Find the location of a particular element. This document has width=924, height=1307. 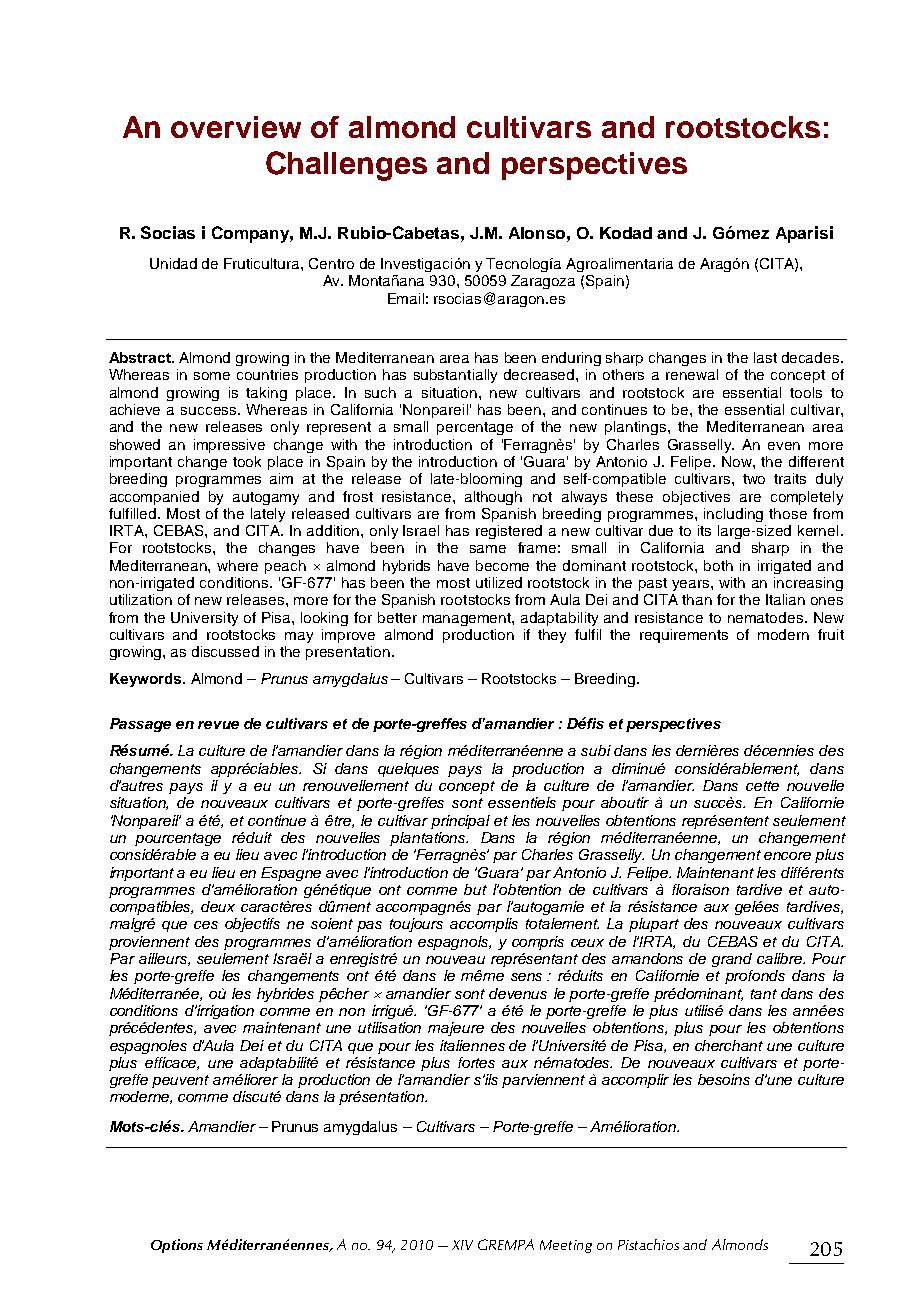

Options is located at coordinates (177, 1246).
